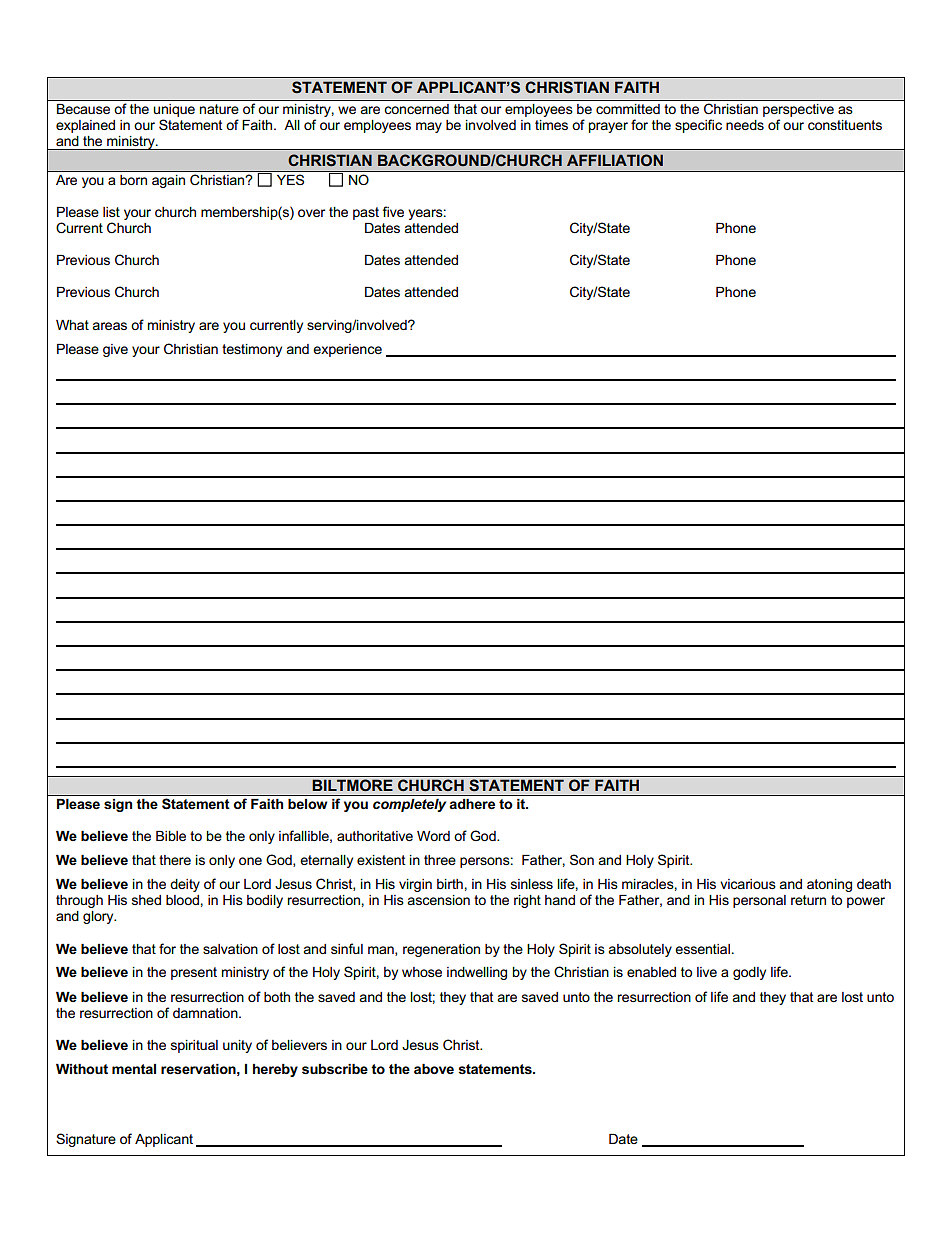 The height and width of the page is (1233, 952). I want to click on vicarious, so click(748, 884).
